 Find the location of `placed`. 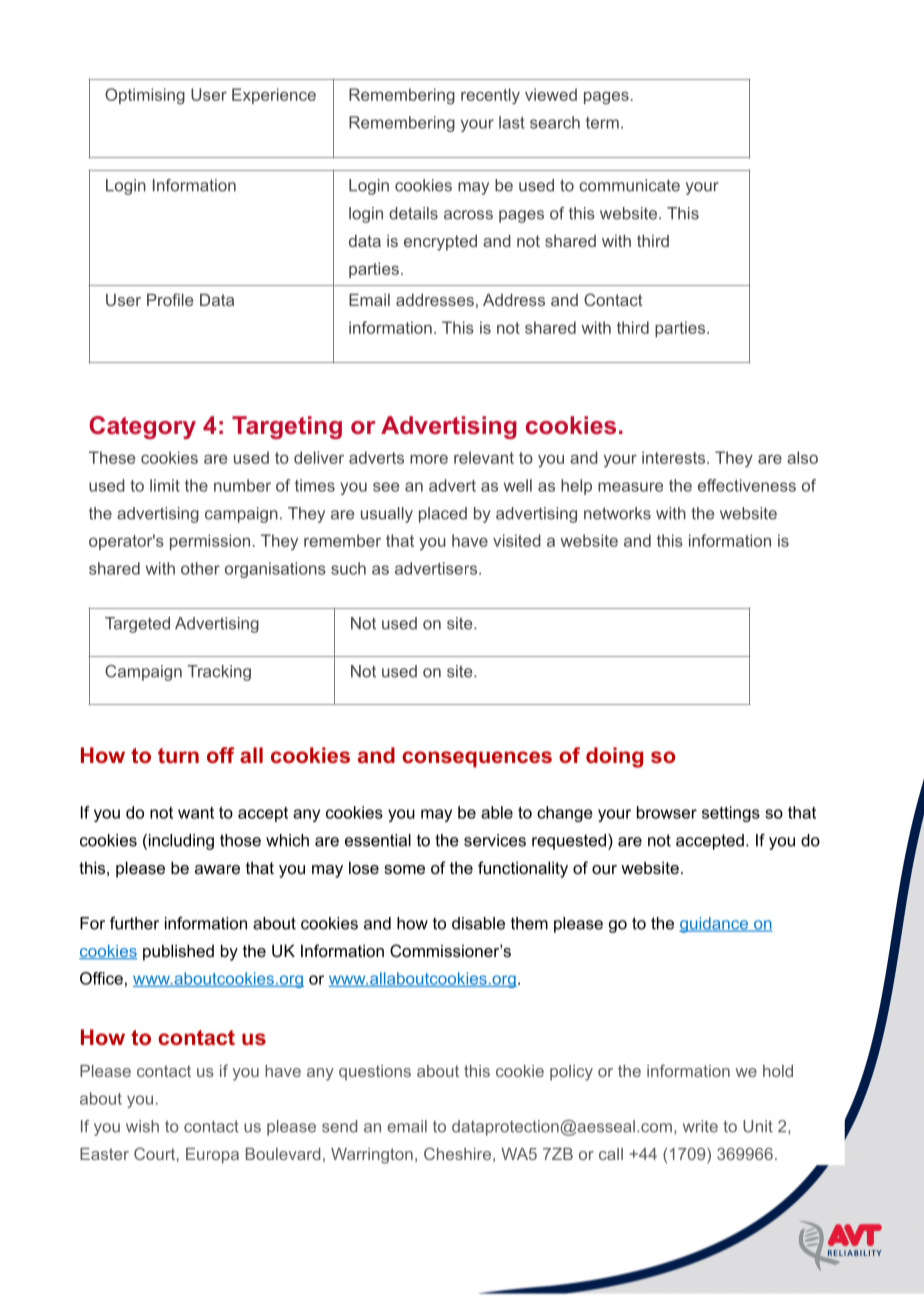

placed is located at coordinates (443, 515).
